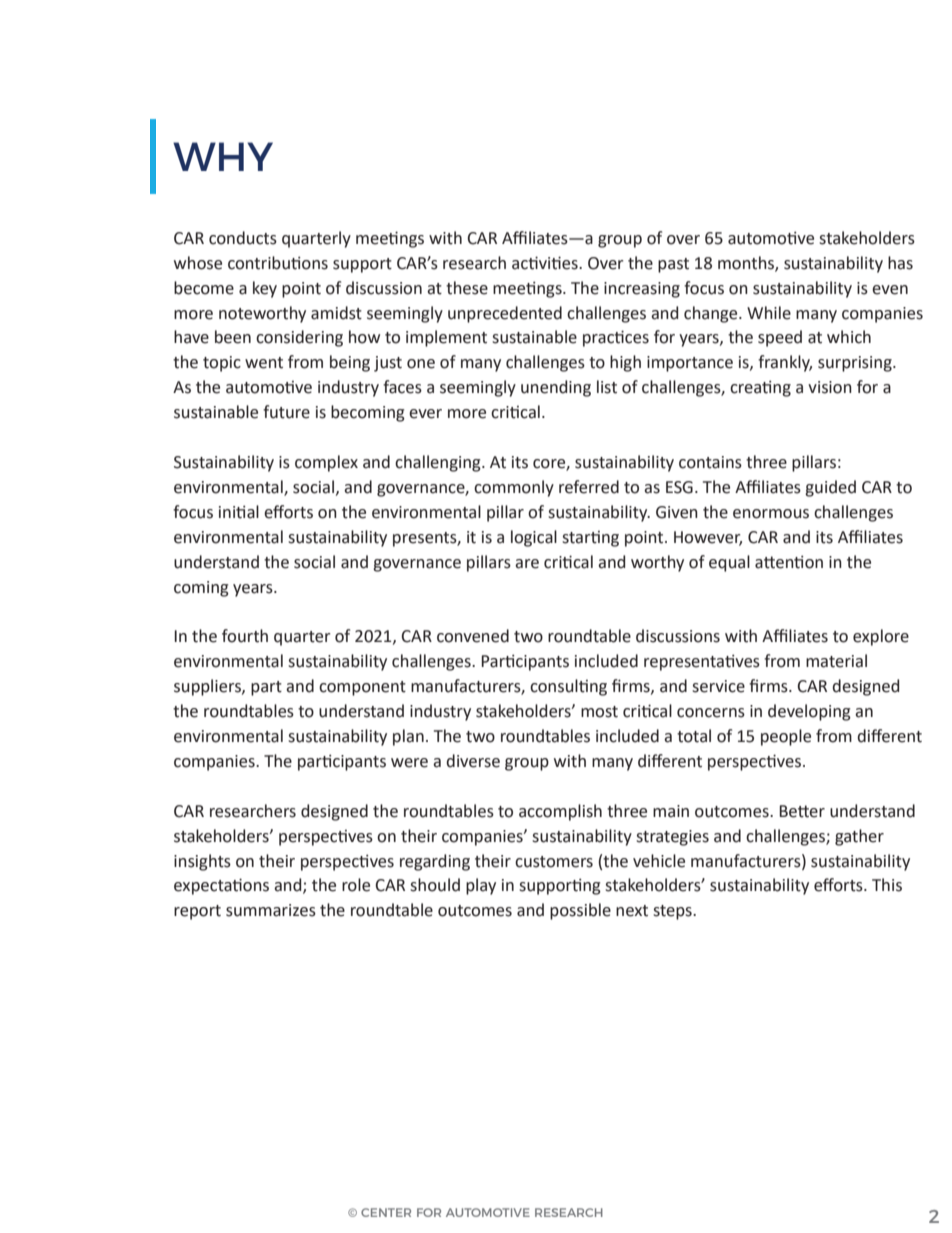 This screenshot has width=952, height=1233. I want to click on attention, so click(789, 562).
